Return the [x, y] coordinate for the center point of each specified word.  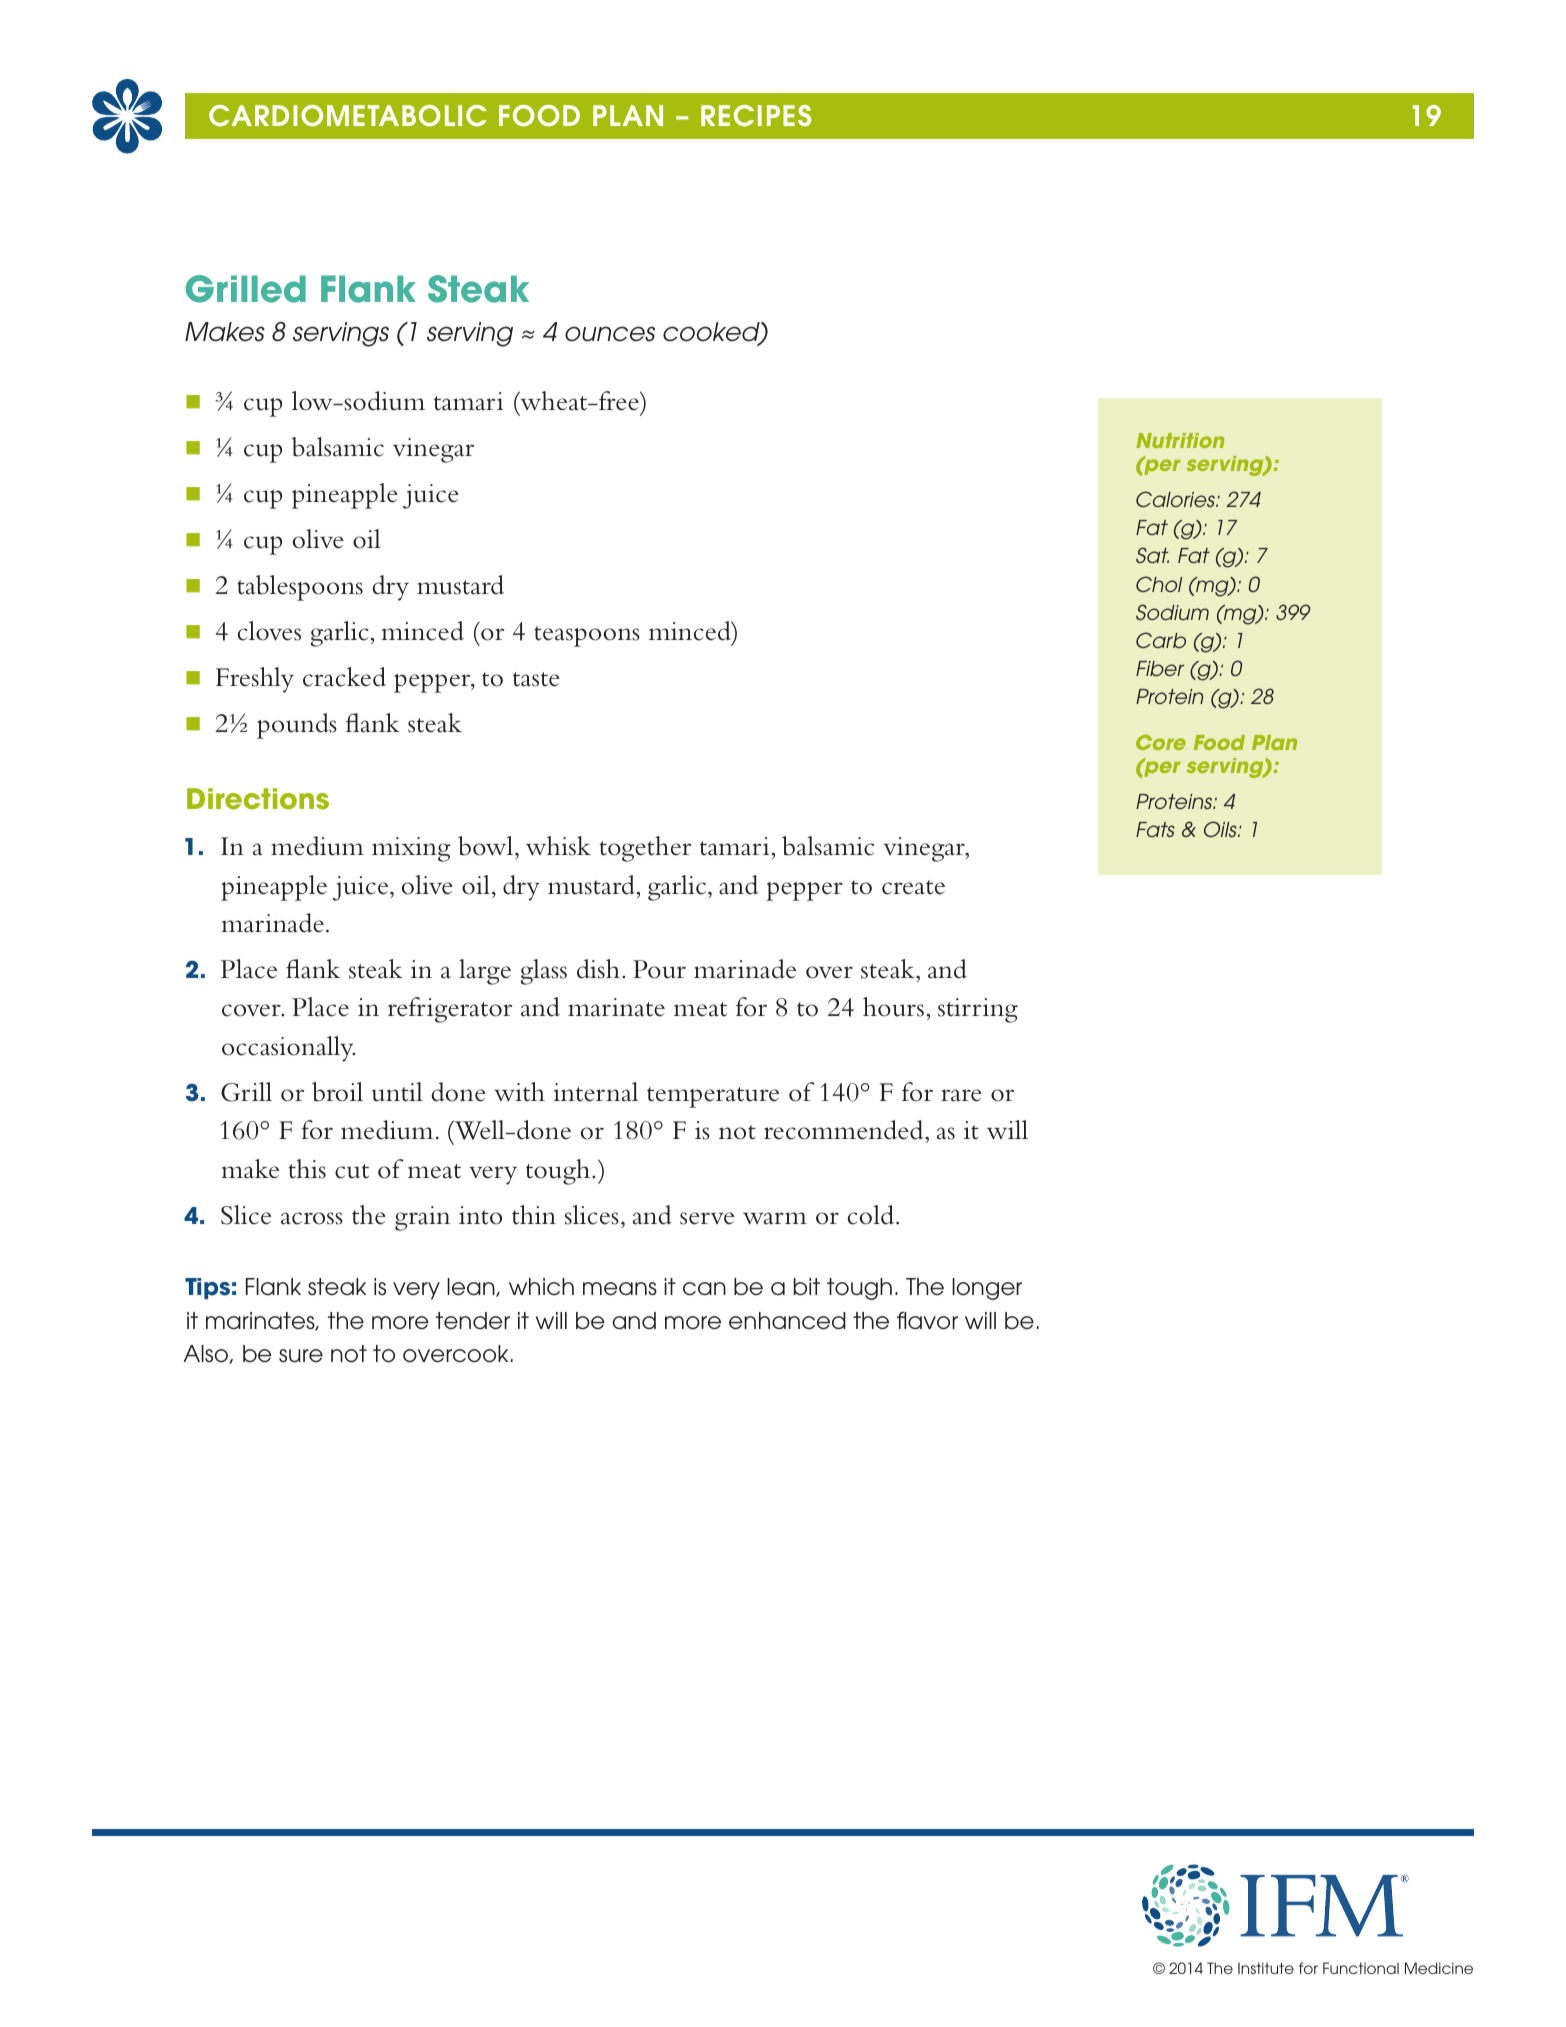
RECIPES [756, 116]
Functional [1361, 1968]
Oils [1221, 829]
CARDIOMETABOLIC [348, 116]
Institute [1266, 1968]
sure [301, 1356]
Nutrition [1180, 440]
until [397, 1092]
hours [893, 1007]
